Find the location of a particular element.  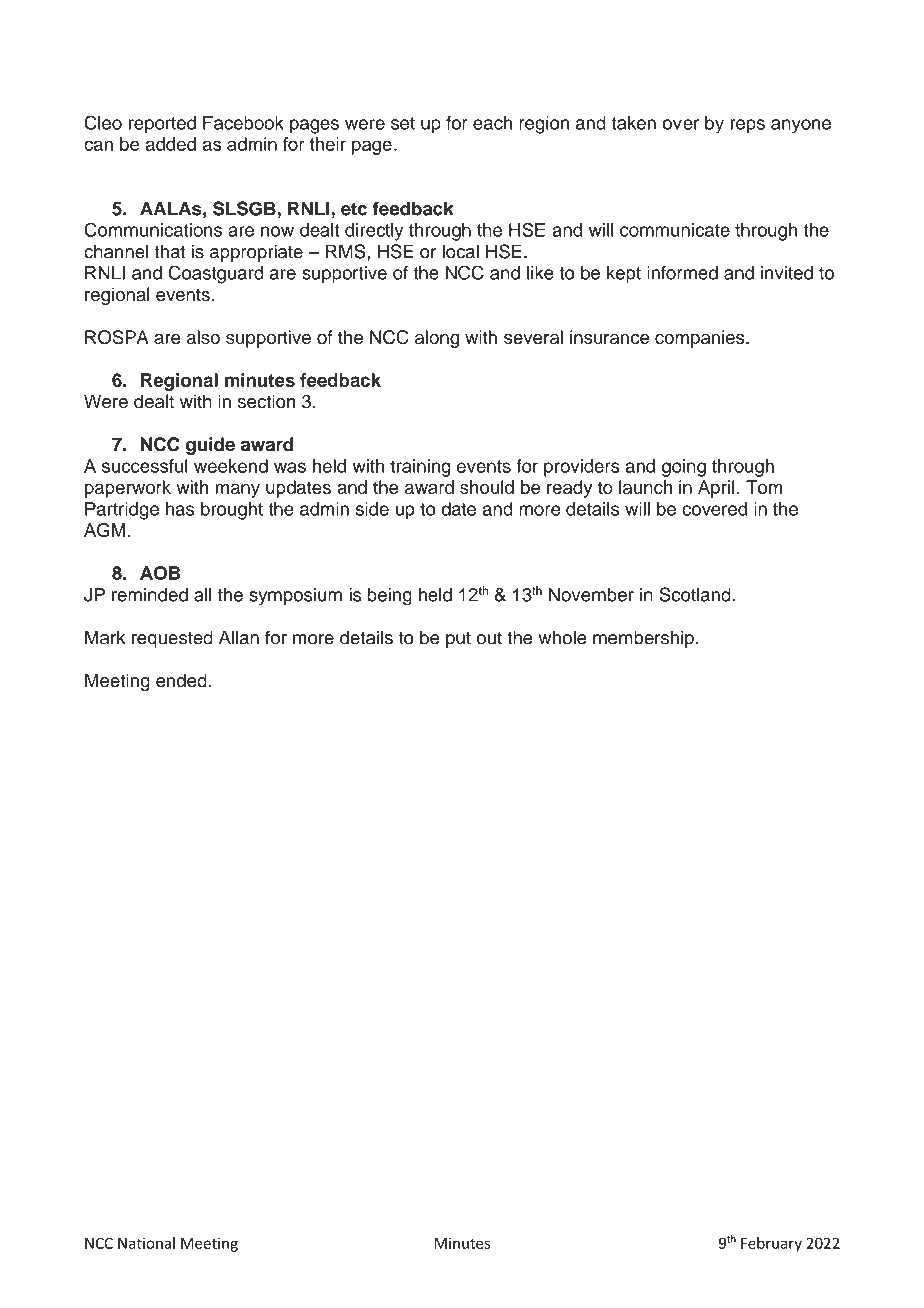

each is located at coordinates (492, 123).
